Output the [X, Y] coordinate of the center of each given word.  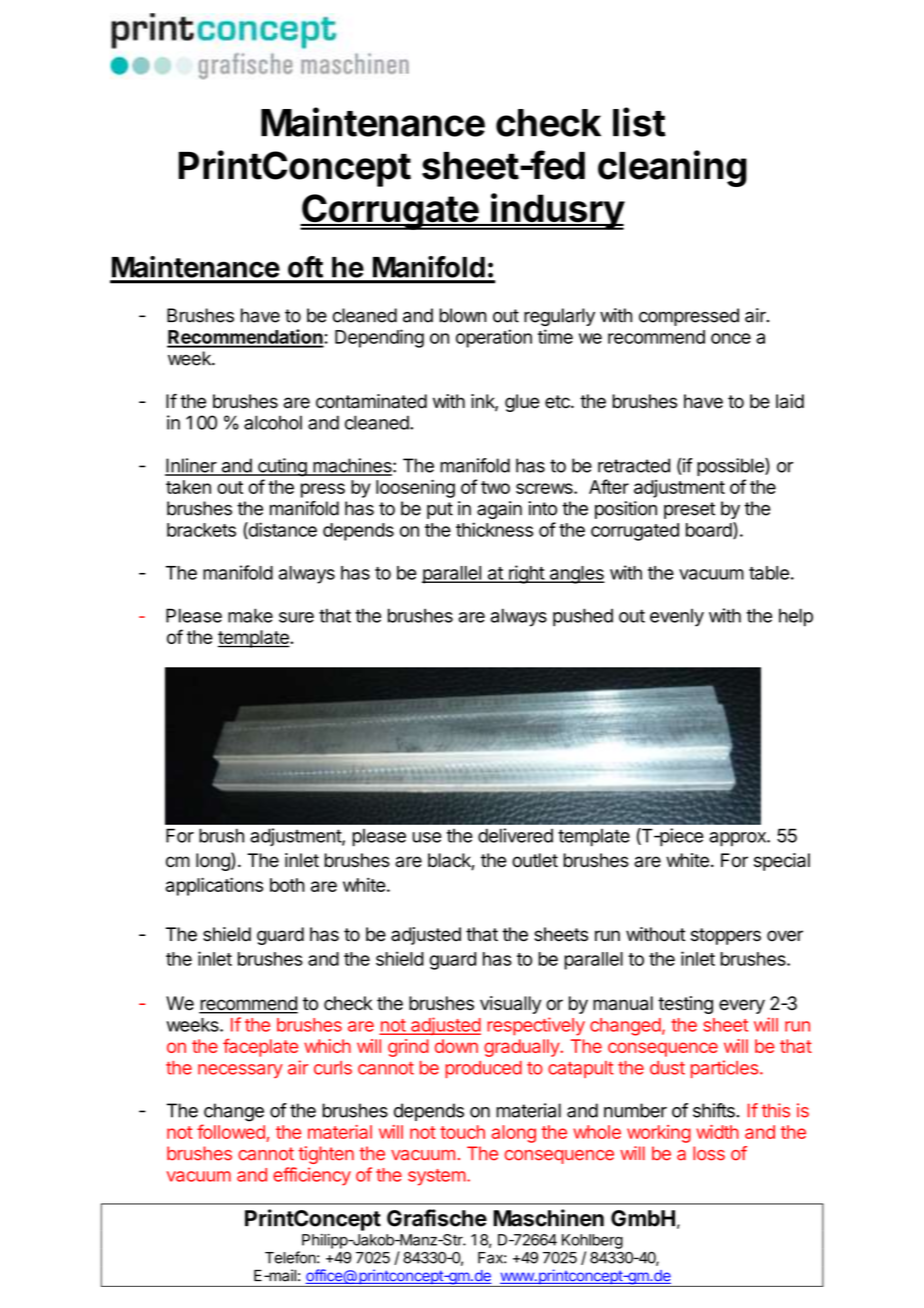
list [639, 122]
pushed [583, 617]
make [250, 615]
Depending [379, 338]
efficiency [312, 1176]
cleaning [672, 168]
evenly [677, 618]
